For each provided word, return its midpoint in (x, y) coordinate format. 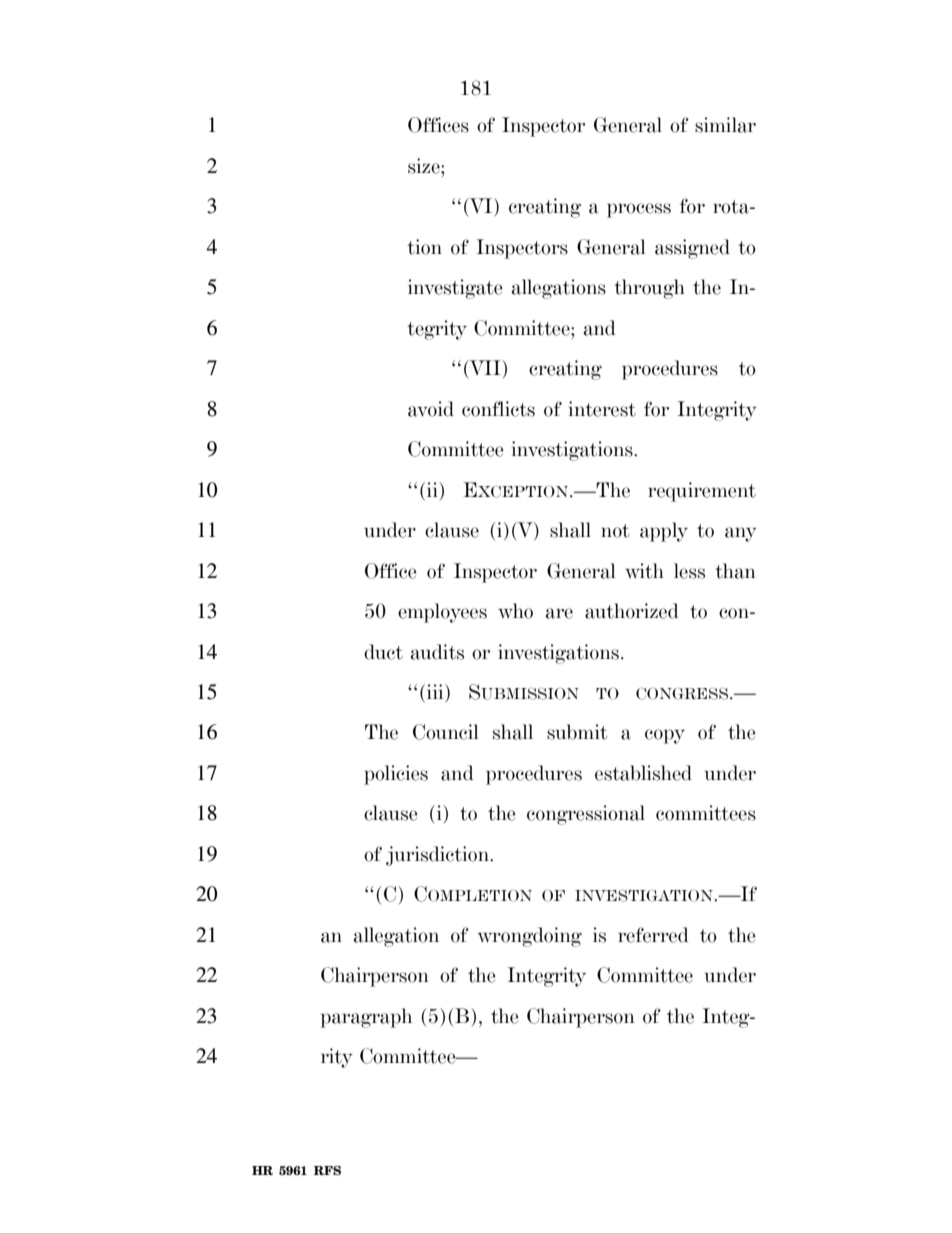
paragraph (366, 1018)
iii (436, 691)
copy (665, 736)
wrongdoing (530, 937)
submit (577, 732)
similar (725, 125)
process (639, 210)
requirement (702, 492)
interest (602, 409)
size (425, 166)
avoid (431, 409)
